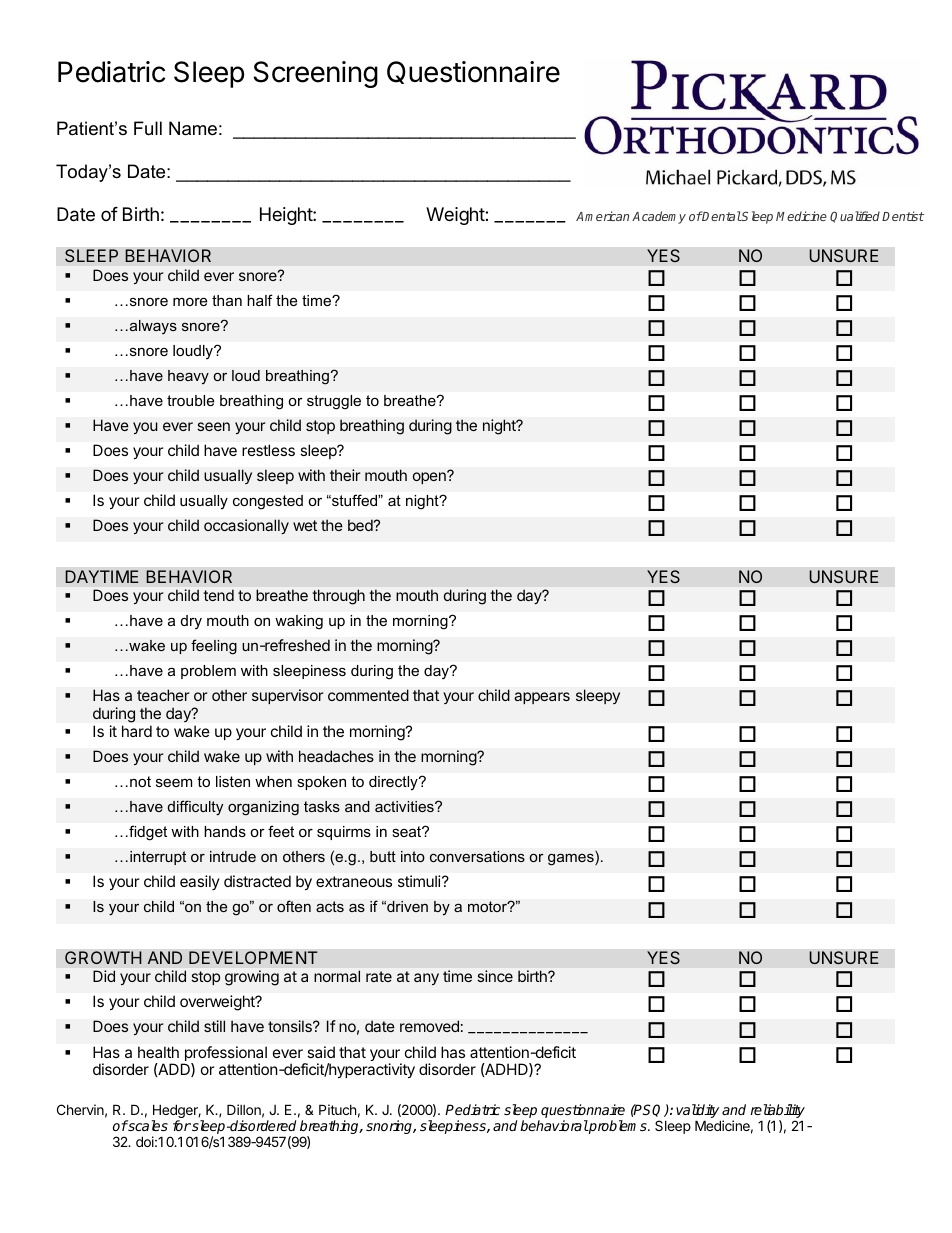 The width and height of the screenshot is (952, 1233). Describe the element at coordinates (542, 698) in the screenshot. I see `appears` at that location.
